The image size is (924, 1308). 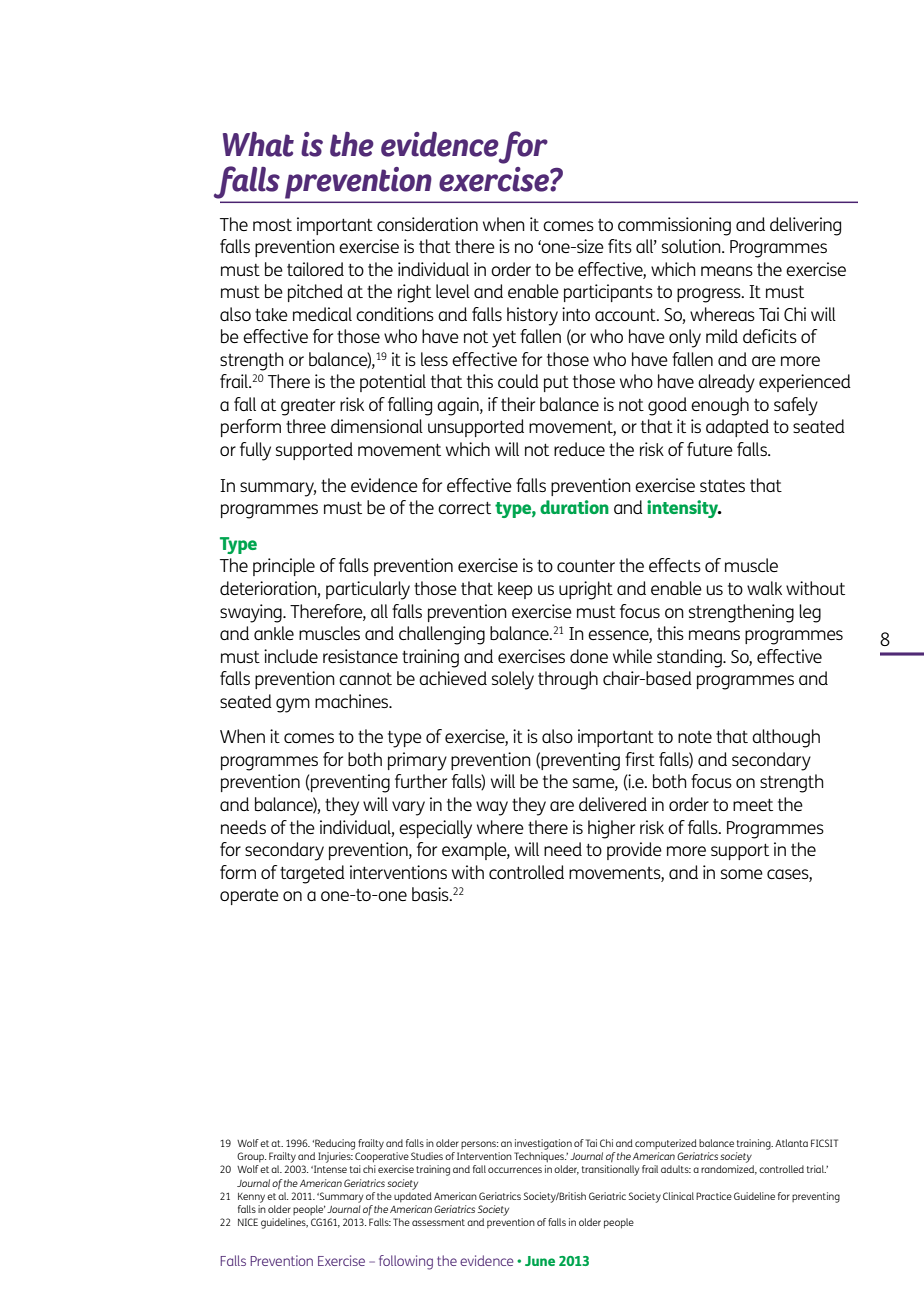 What do you see at coordinates (293, 705) in the image?
I see `gym` at bounding box center [293, 705].
